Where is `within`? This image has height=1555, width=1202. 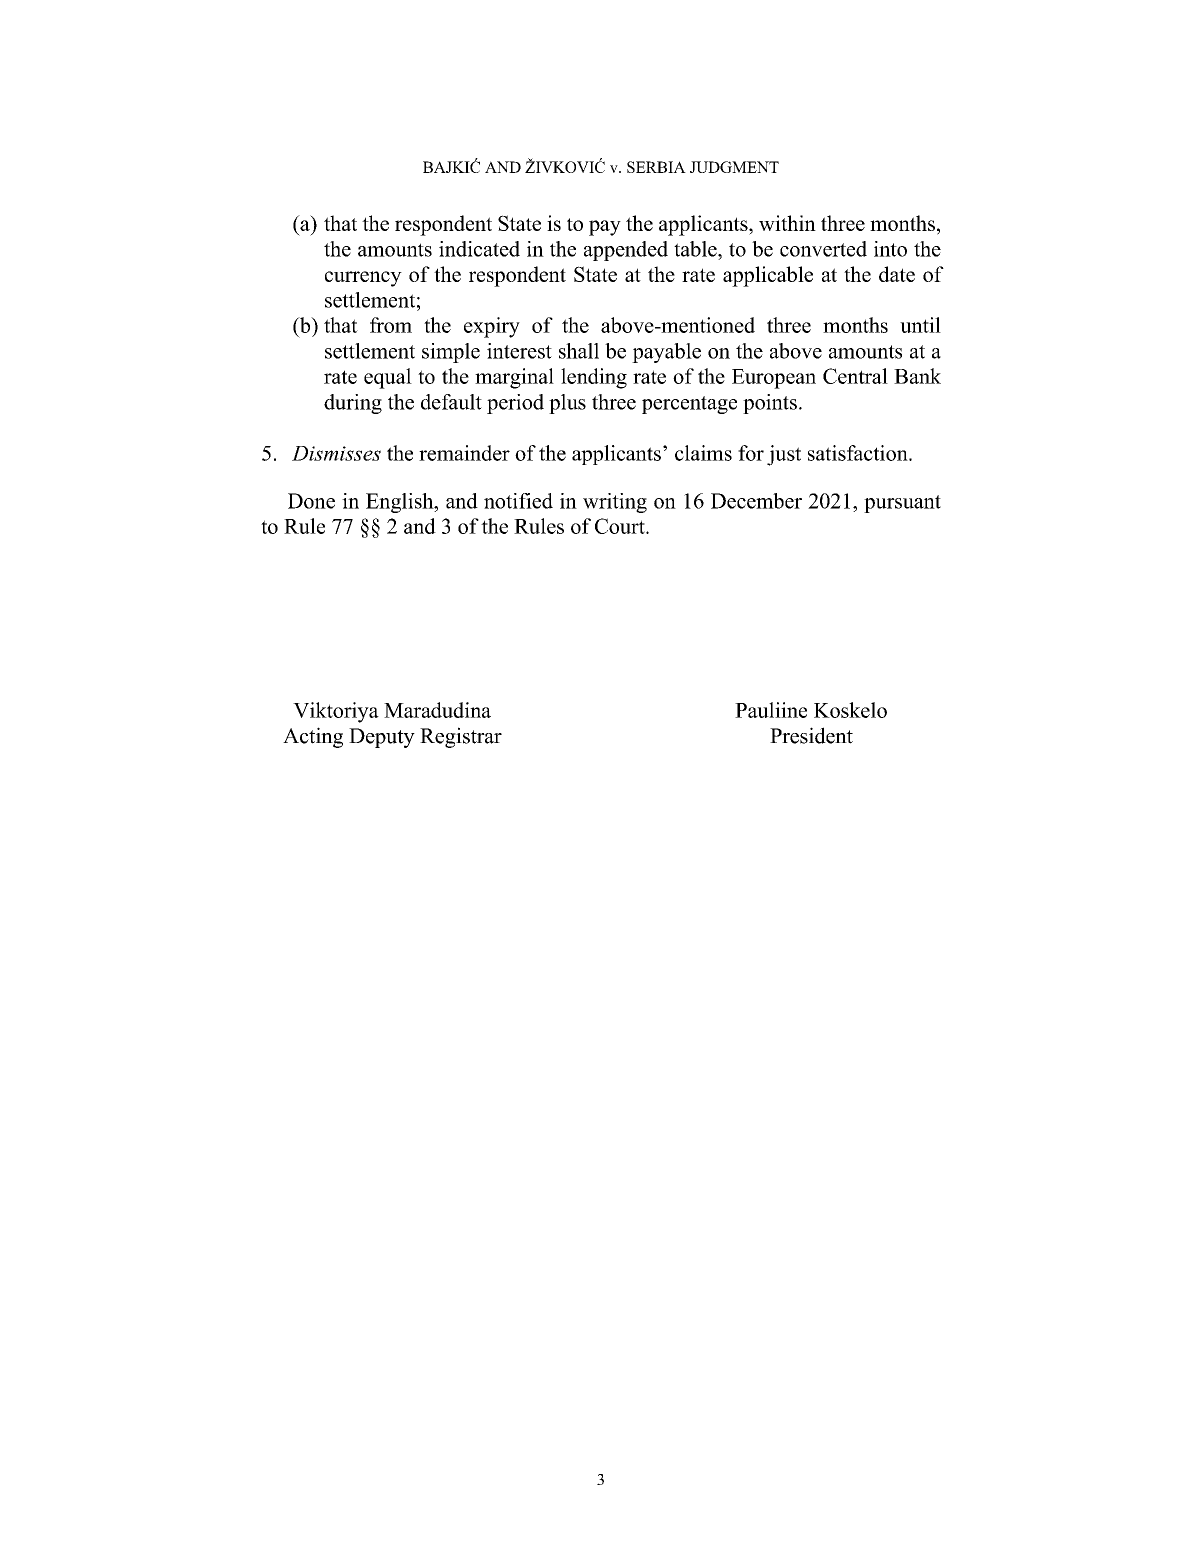 within is located at coordinates (787, 223).
